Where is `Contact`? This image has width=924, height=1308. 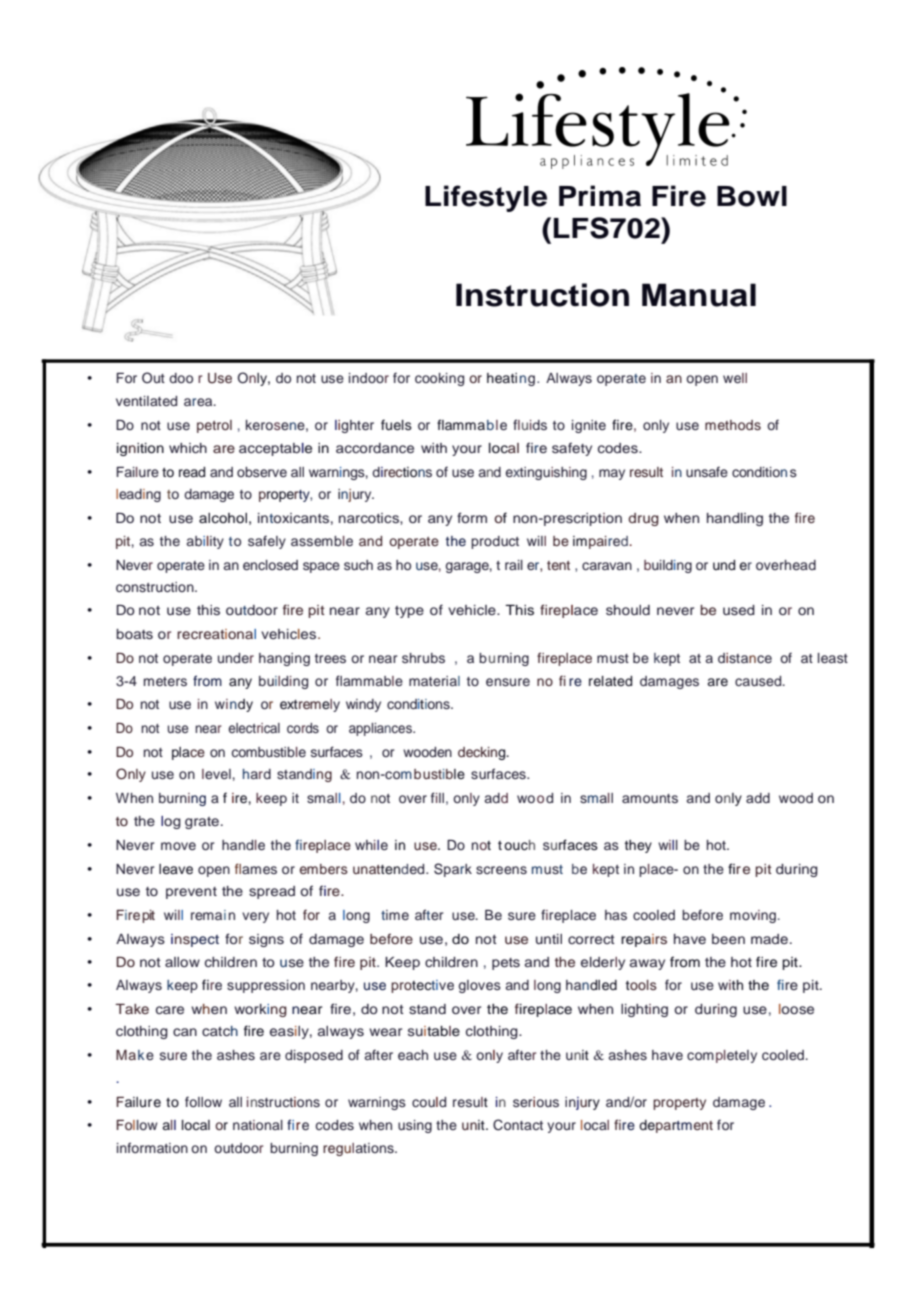
Contact is located at coordinates (518, 1125).
